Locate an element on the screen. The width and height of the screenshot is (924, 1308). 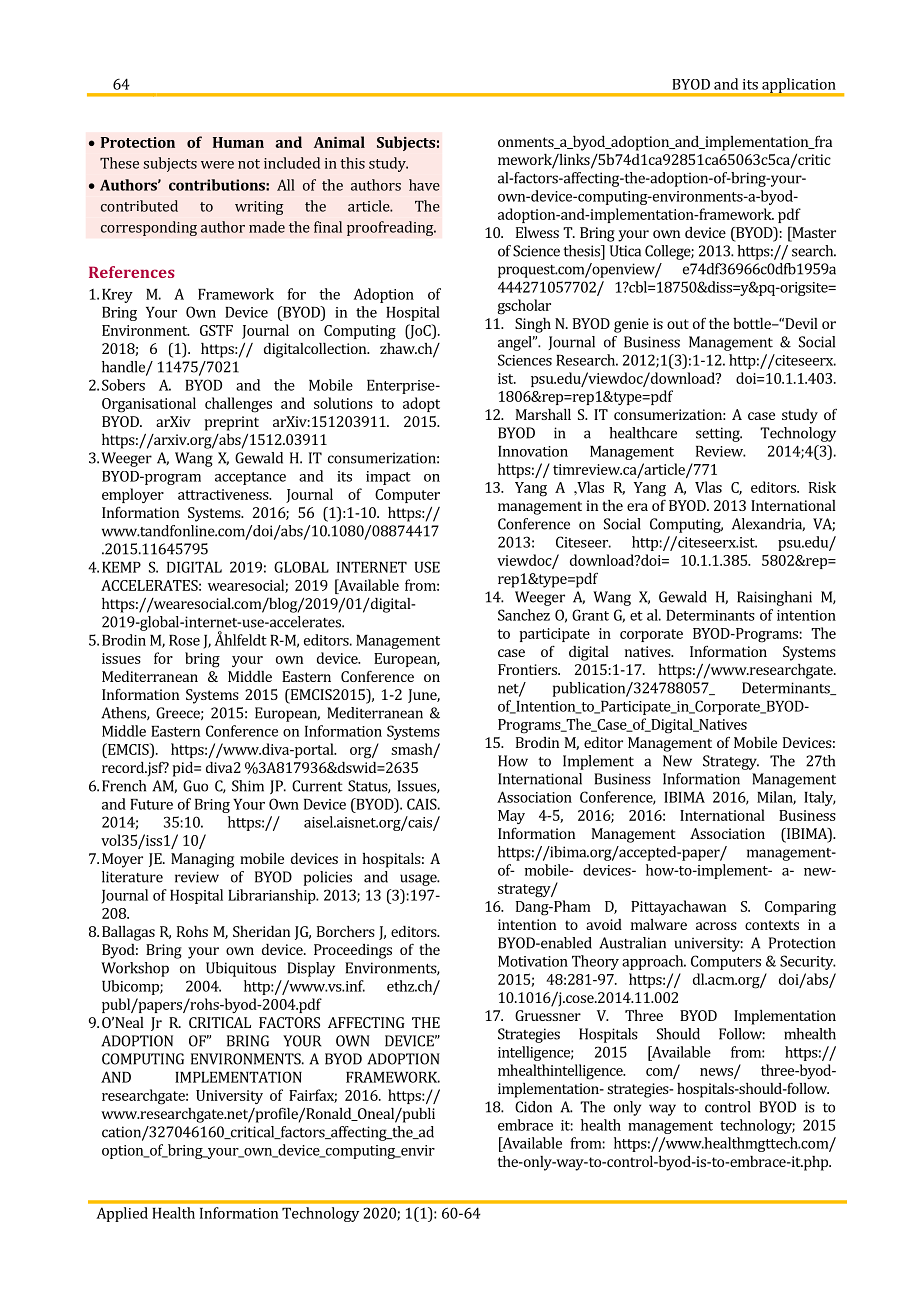
Managing is located at coordinates (202, 860).
